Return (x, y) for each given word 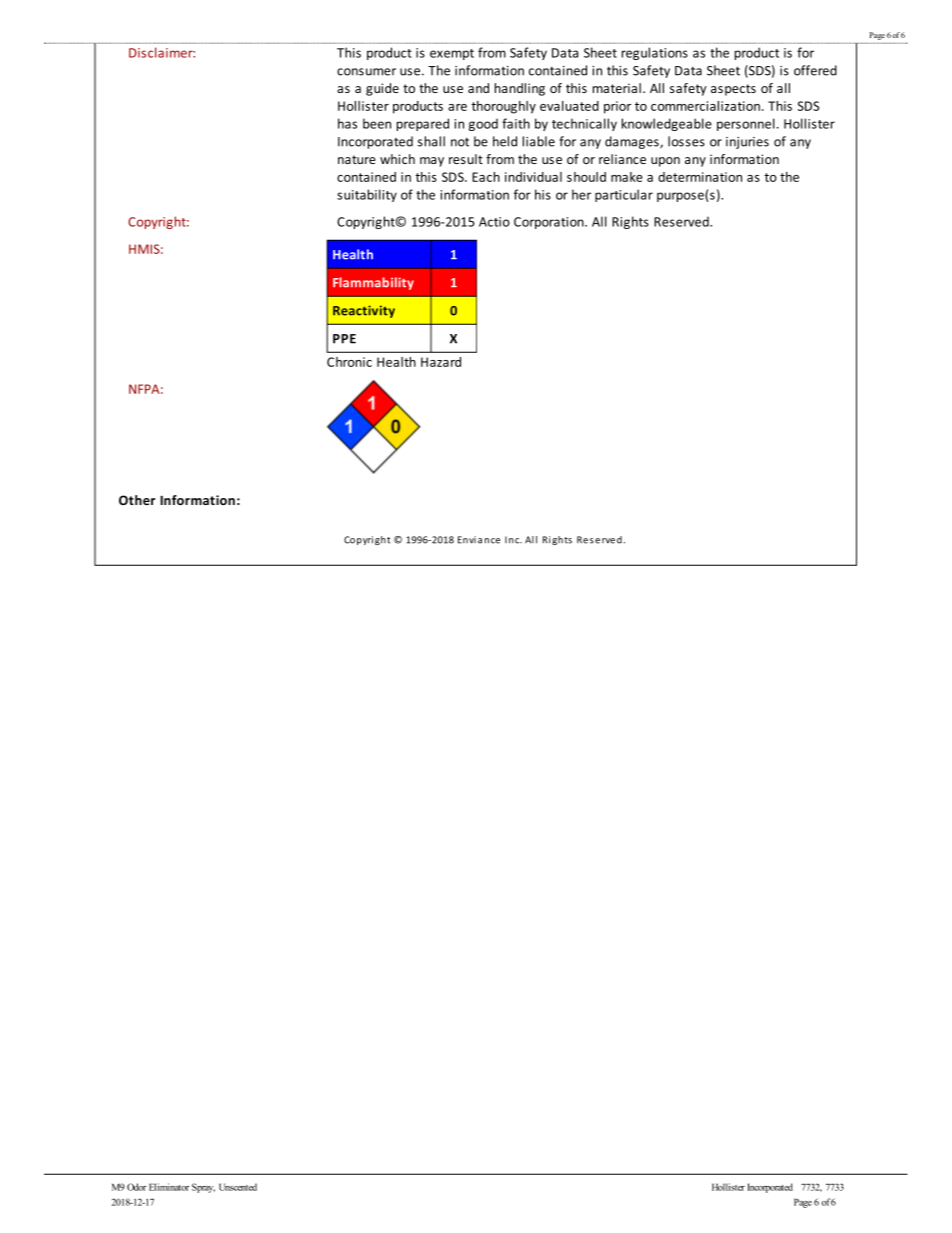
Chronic (349, 362)
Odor (137, 1187)
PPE (344, 339)
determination (700, 177)
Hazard (441, 362)
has (347, 123)
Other (137, 500)
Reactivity (364, 311)
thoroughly (503, 107)
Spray (203, 1188)
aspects (733, 90)
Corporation (550, 223)
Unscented (238, 1187)
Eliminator (169, 1187)
